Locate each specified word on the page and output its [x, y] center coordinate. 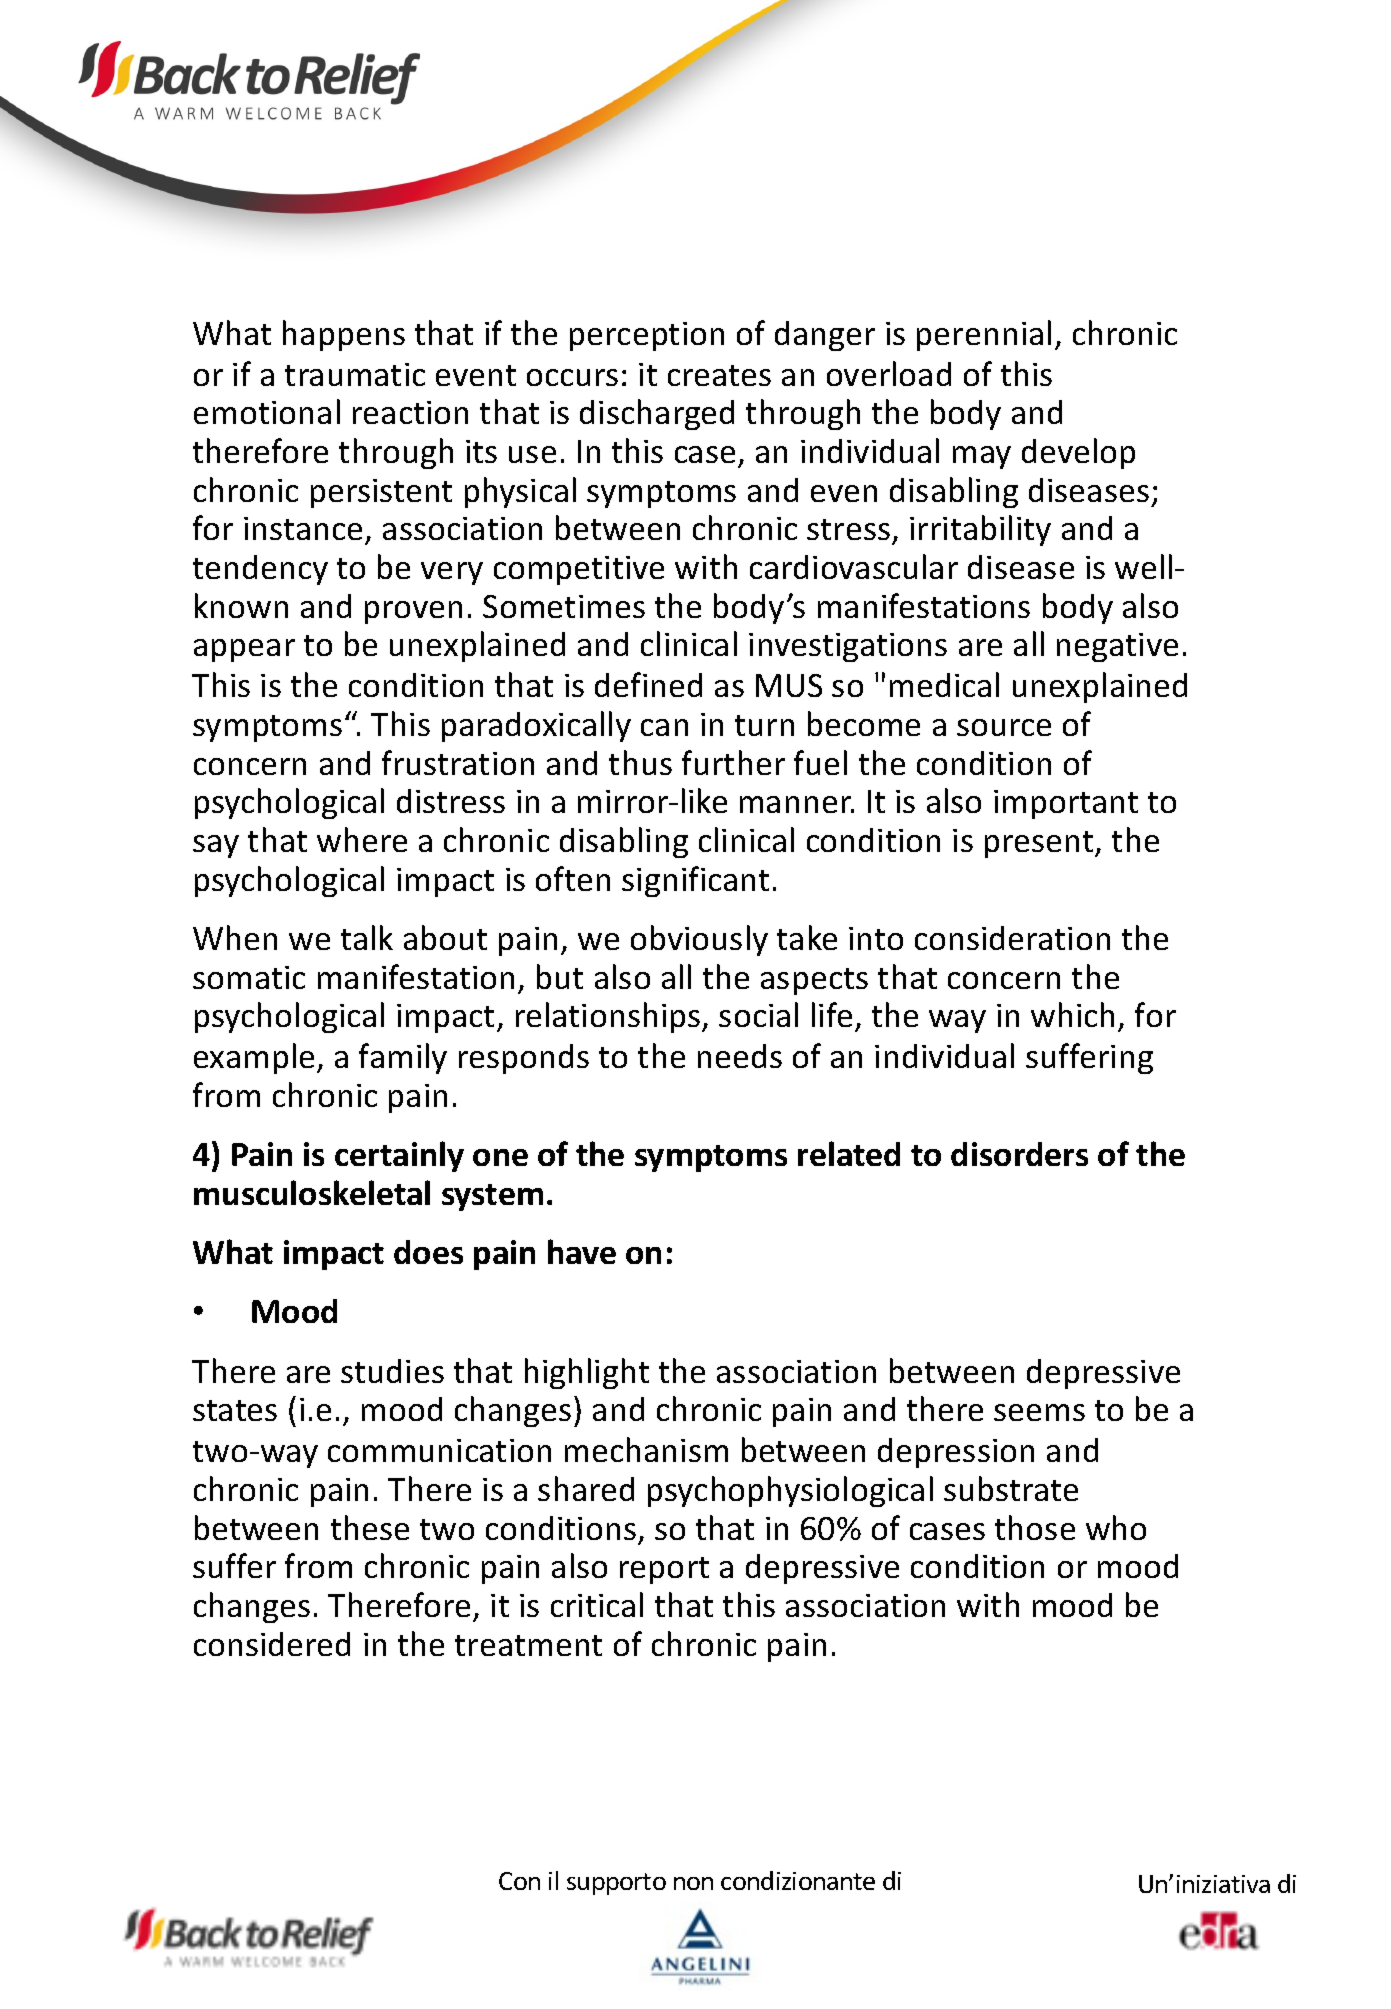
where [362, 839]
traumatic [355, 374]
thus [640, 762]
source [1004, 727]
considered [272, 1644]
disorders [1019, 1154]
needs [740, 1056]
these [370, 1527]
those [1035, 1527]
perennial [984, 335]
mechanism [646, 1449]
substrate [1011, 1488]
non [693, 1883]
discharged [657, 414]
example [254, 1058]
